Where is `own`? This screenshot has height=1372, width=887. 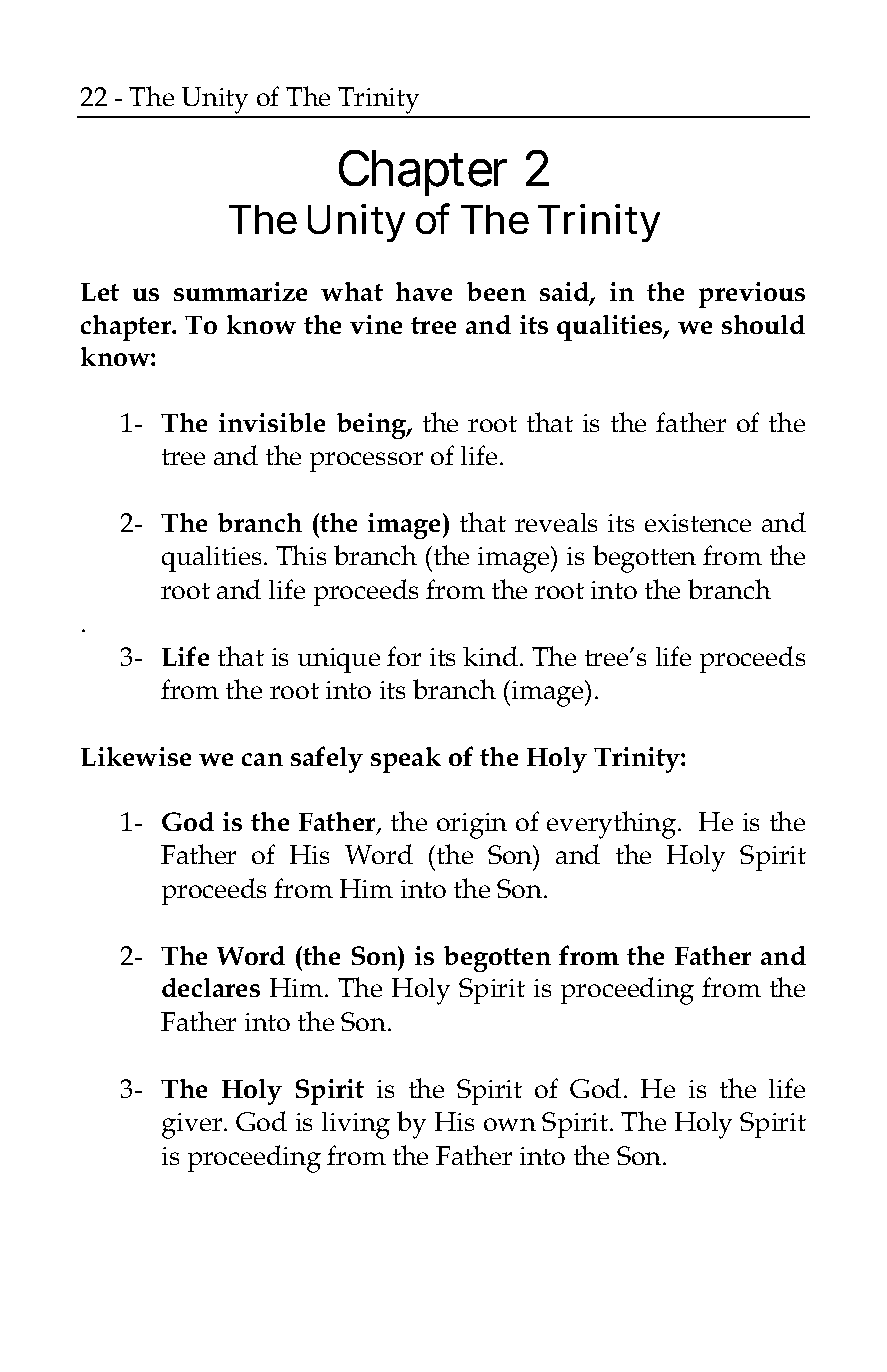 own is located at coordinates (510, 1124).
